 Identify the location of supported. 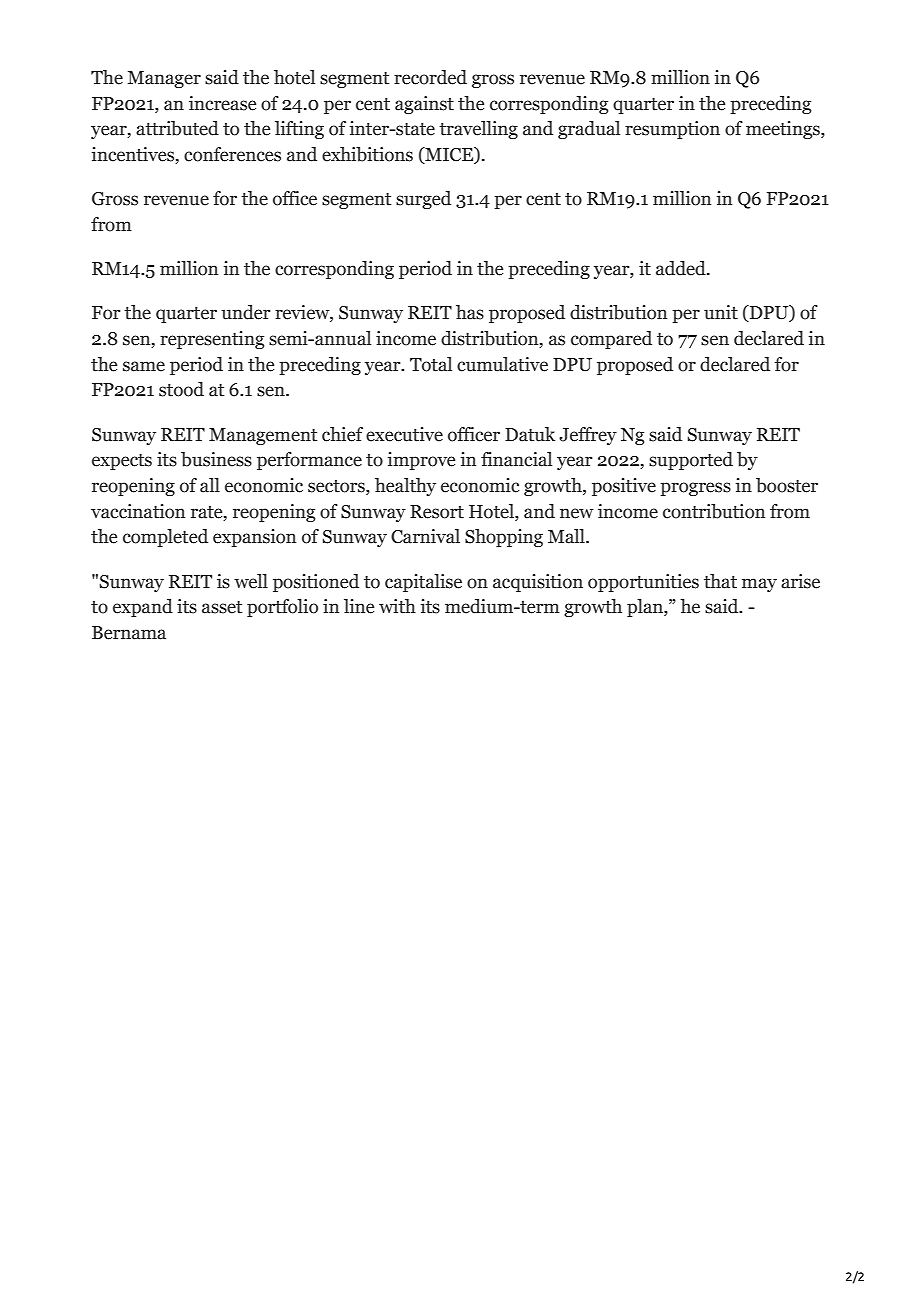
(691, 461).
